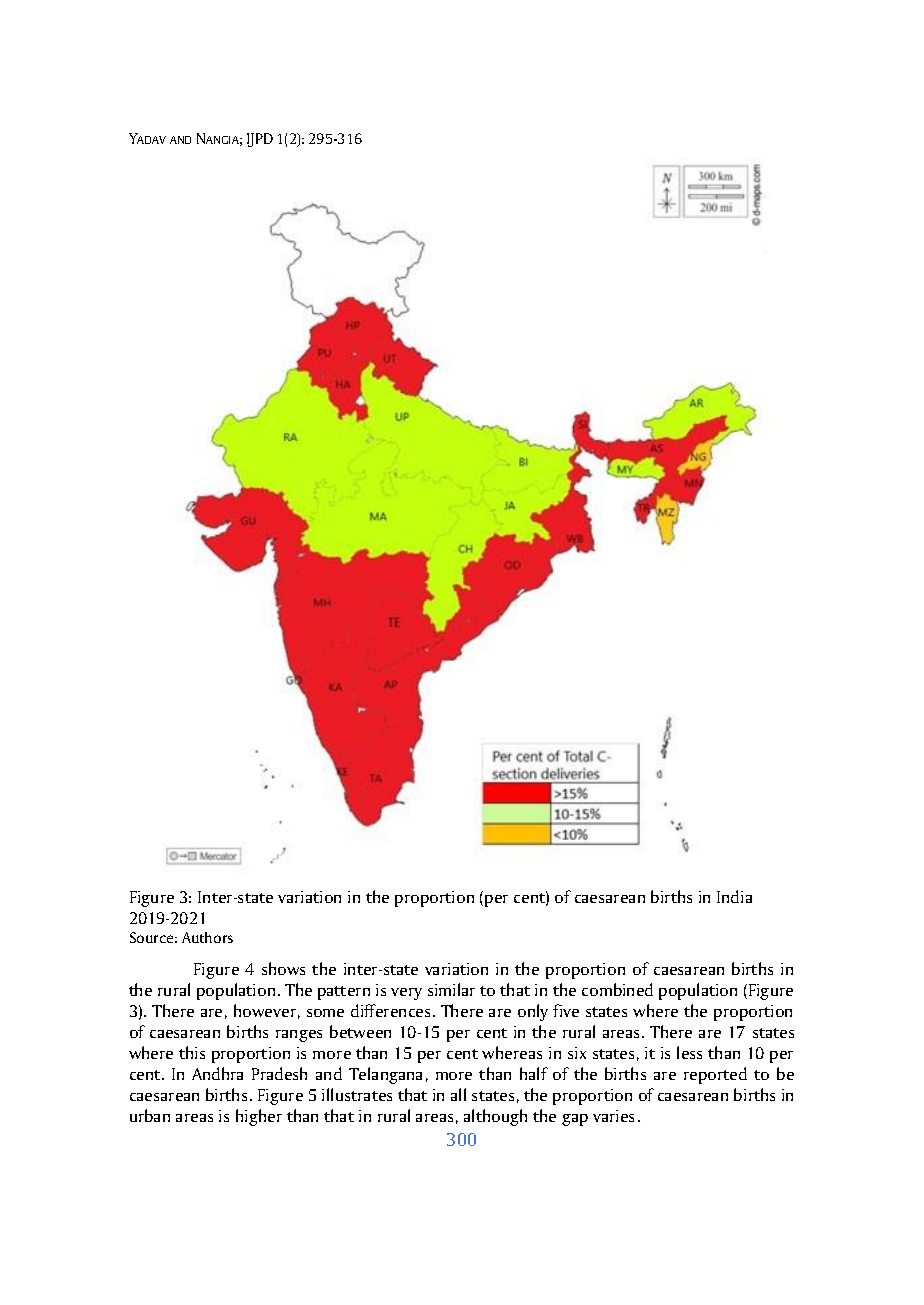  Describe the element at coordinates (734, 896) in the image. I see `India` at that location.
